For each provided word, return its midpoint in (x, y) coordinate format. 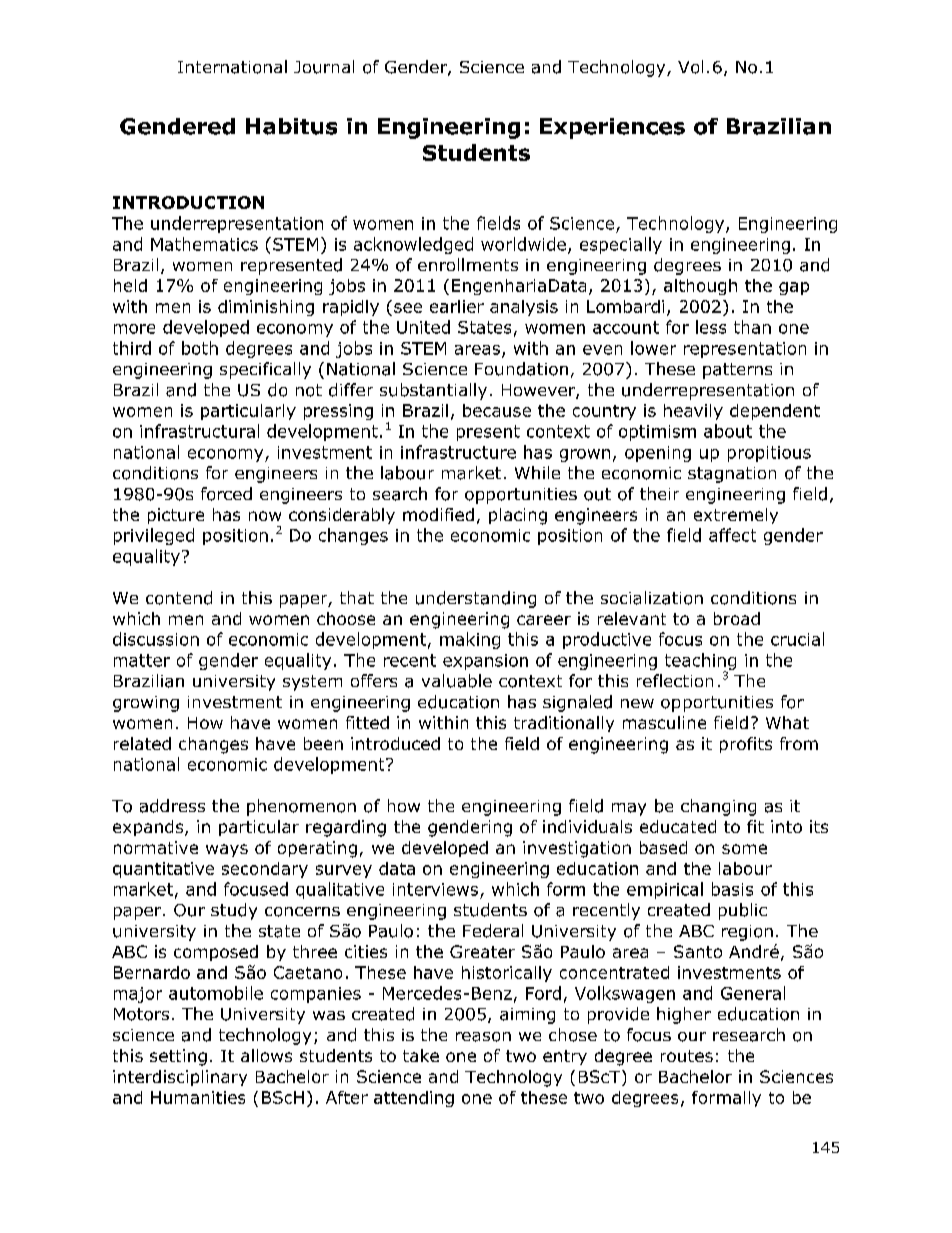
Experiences (612, 128)
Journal (324, 67)
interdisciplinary (180, 1078)
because (497, 410)
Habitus (291, 126)
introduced (395, 743)
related (142, 743)
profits (746, 745)
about (728, 431)
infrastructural (199, 431)
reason (483, 1037)
